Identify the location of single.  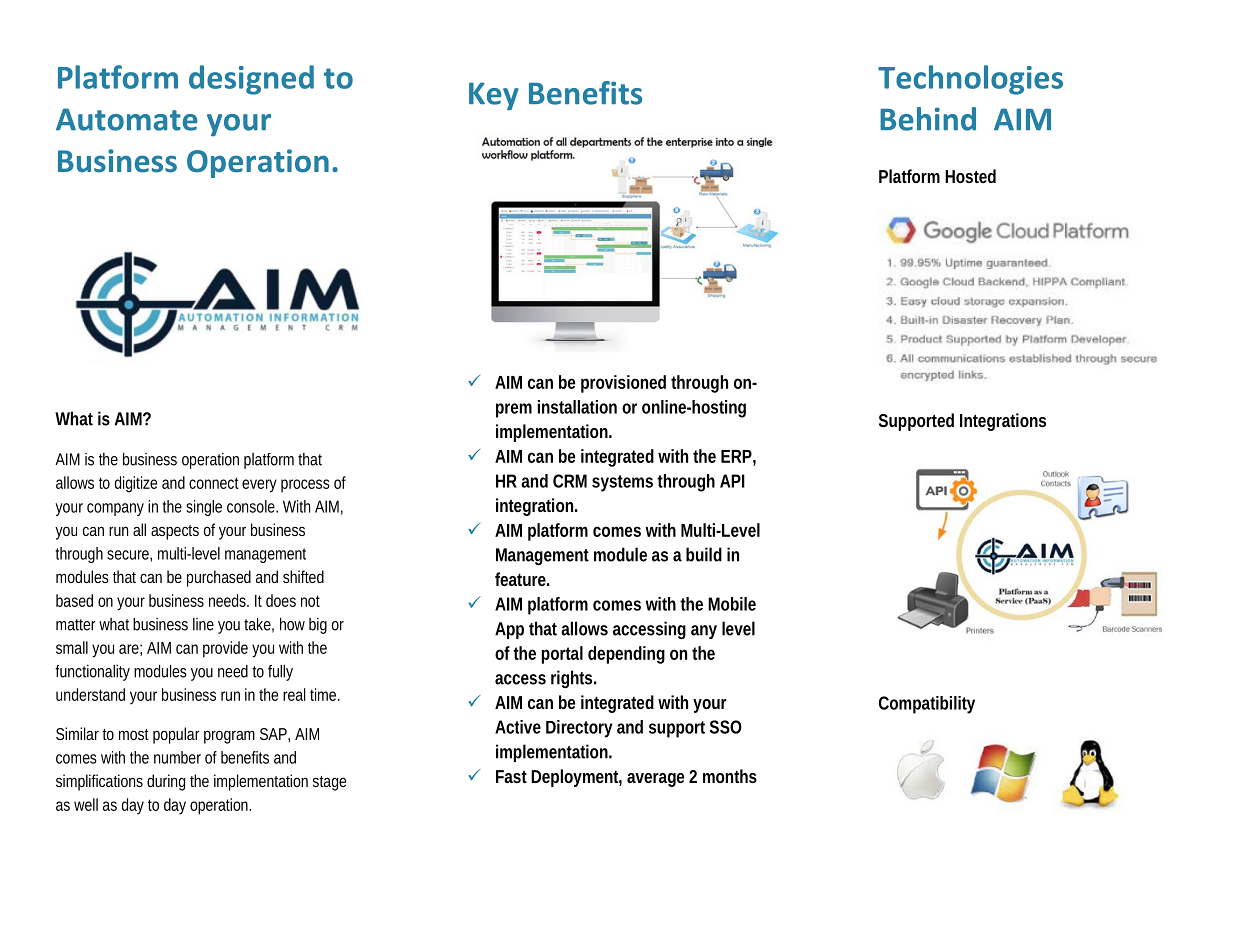
(204, 508).
